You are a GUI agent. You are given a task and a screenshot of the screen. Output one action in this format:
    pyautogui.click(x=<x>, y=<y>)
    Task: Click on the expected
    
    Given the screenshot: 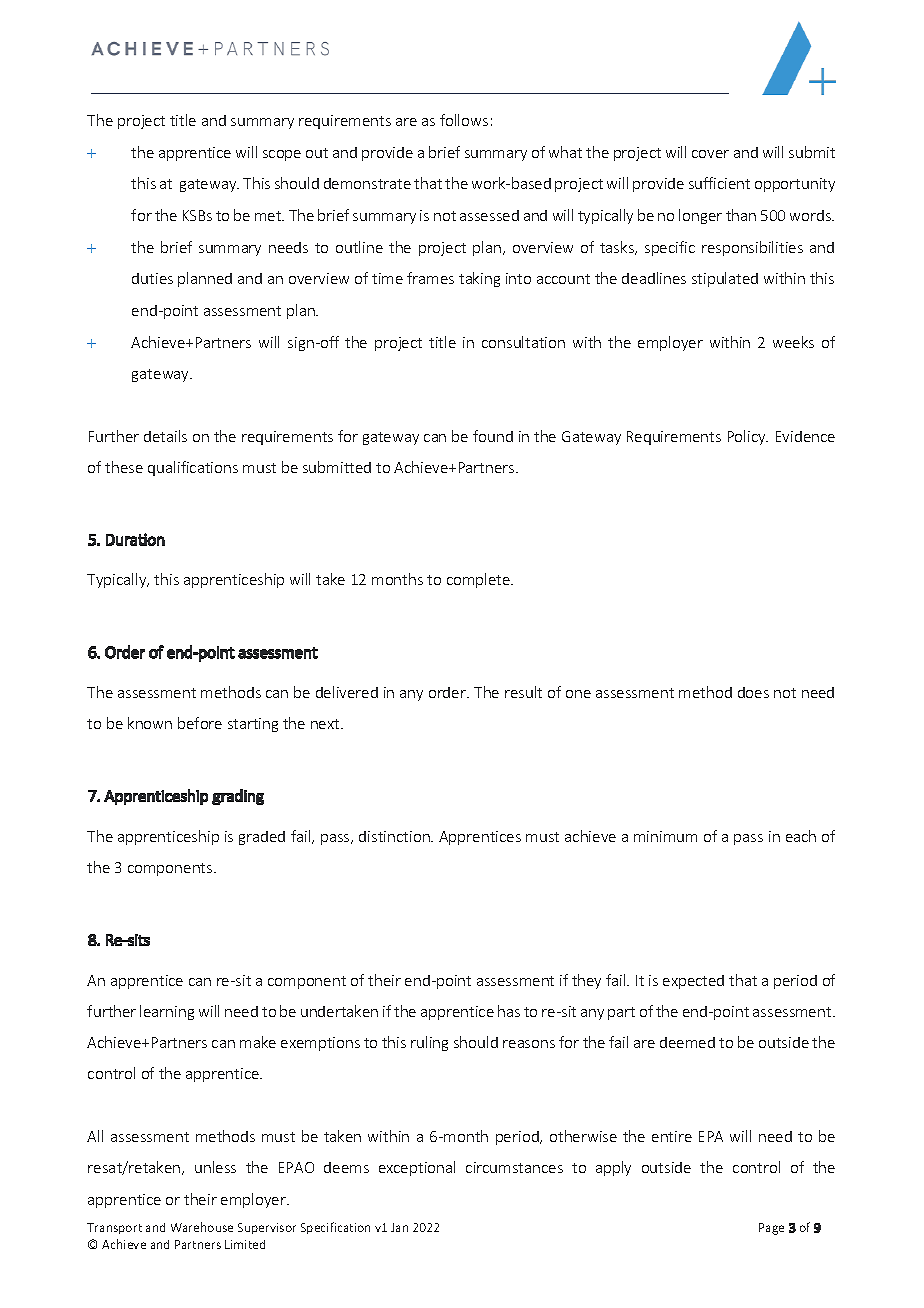 What is the action you would take?
    pyautogui.click(x=693, y=982)
